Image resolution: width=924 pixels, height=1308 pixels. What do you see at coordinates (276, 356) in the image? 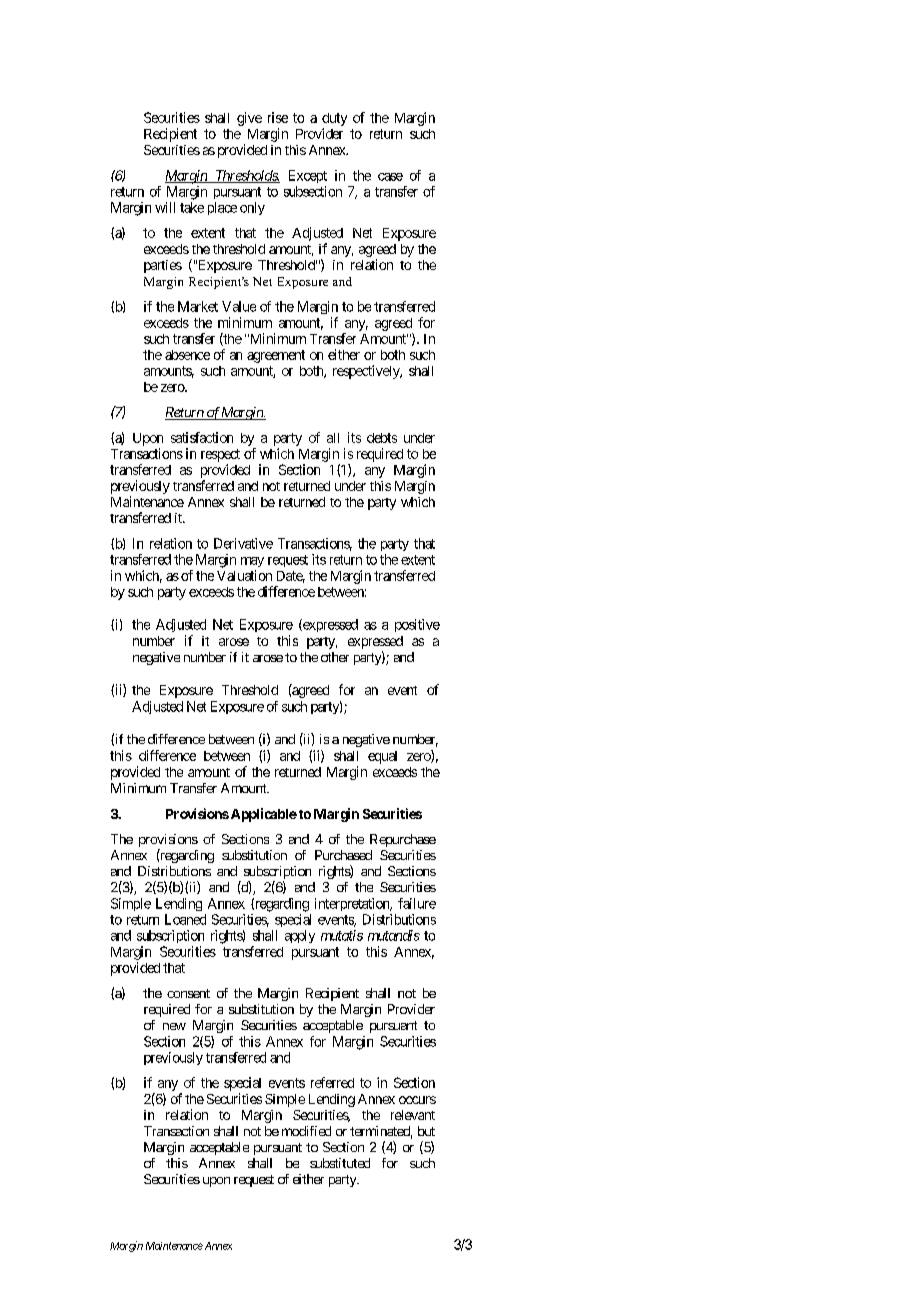
I see `agreement` at bounding box center [276, 356].
